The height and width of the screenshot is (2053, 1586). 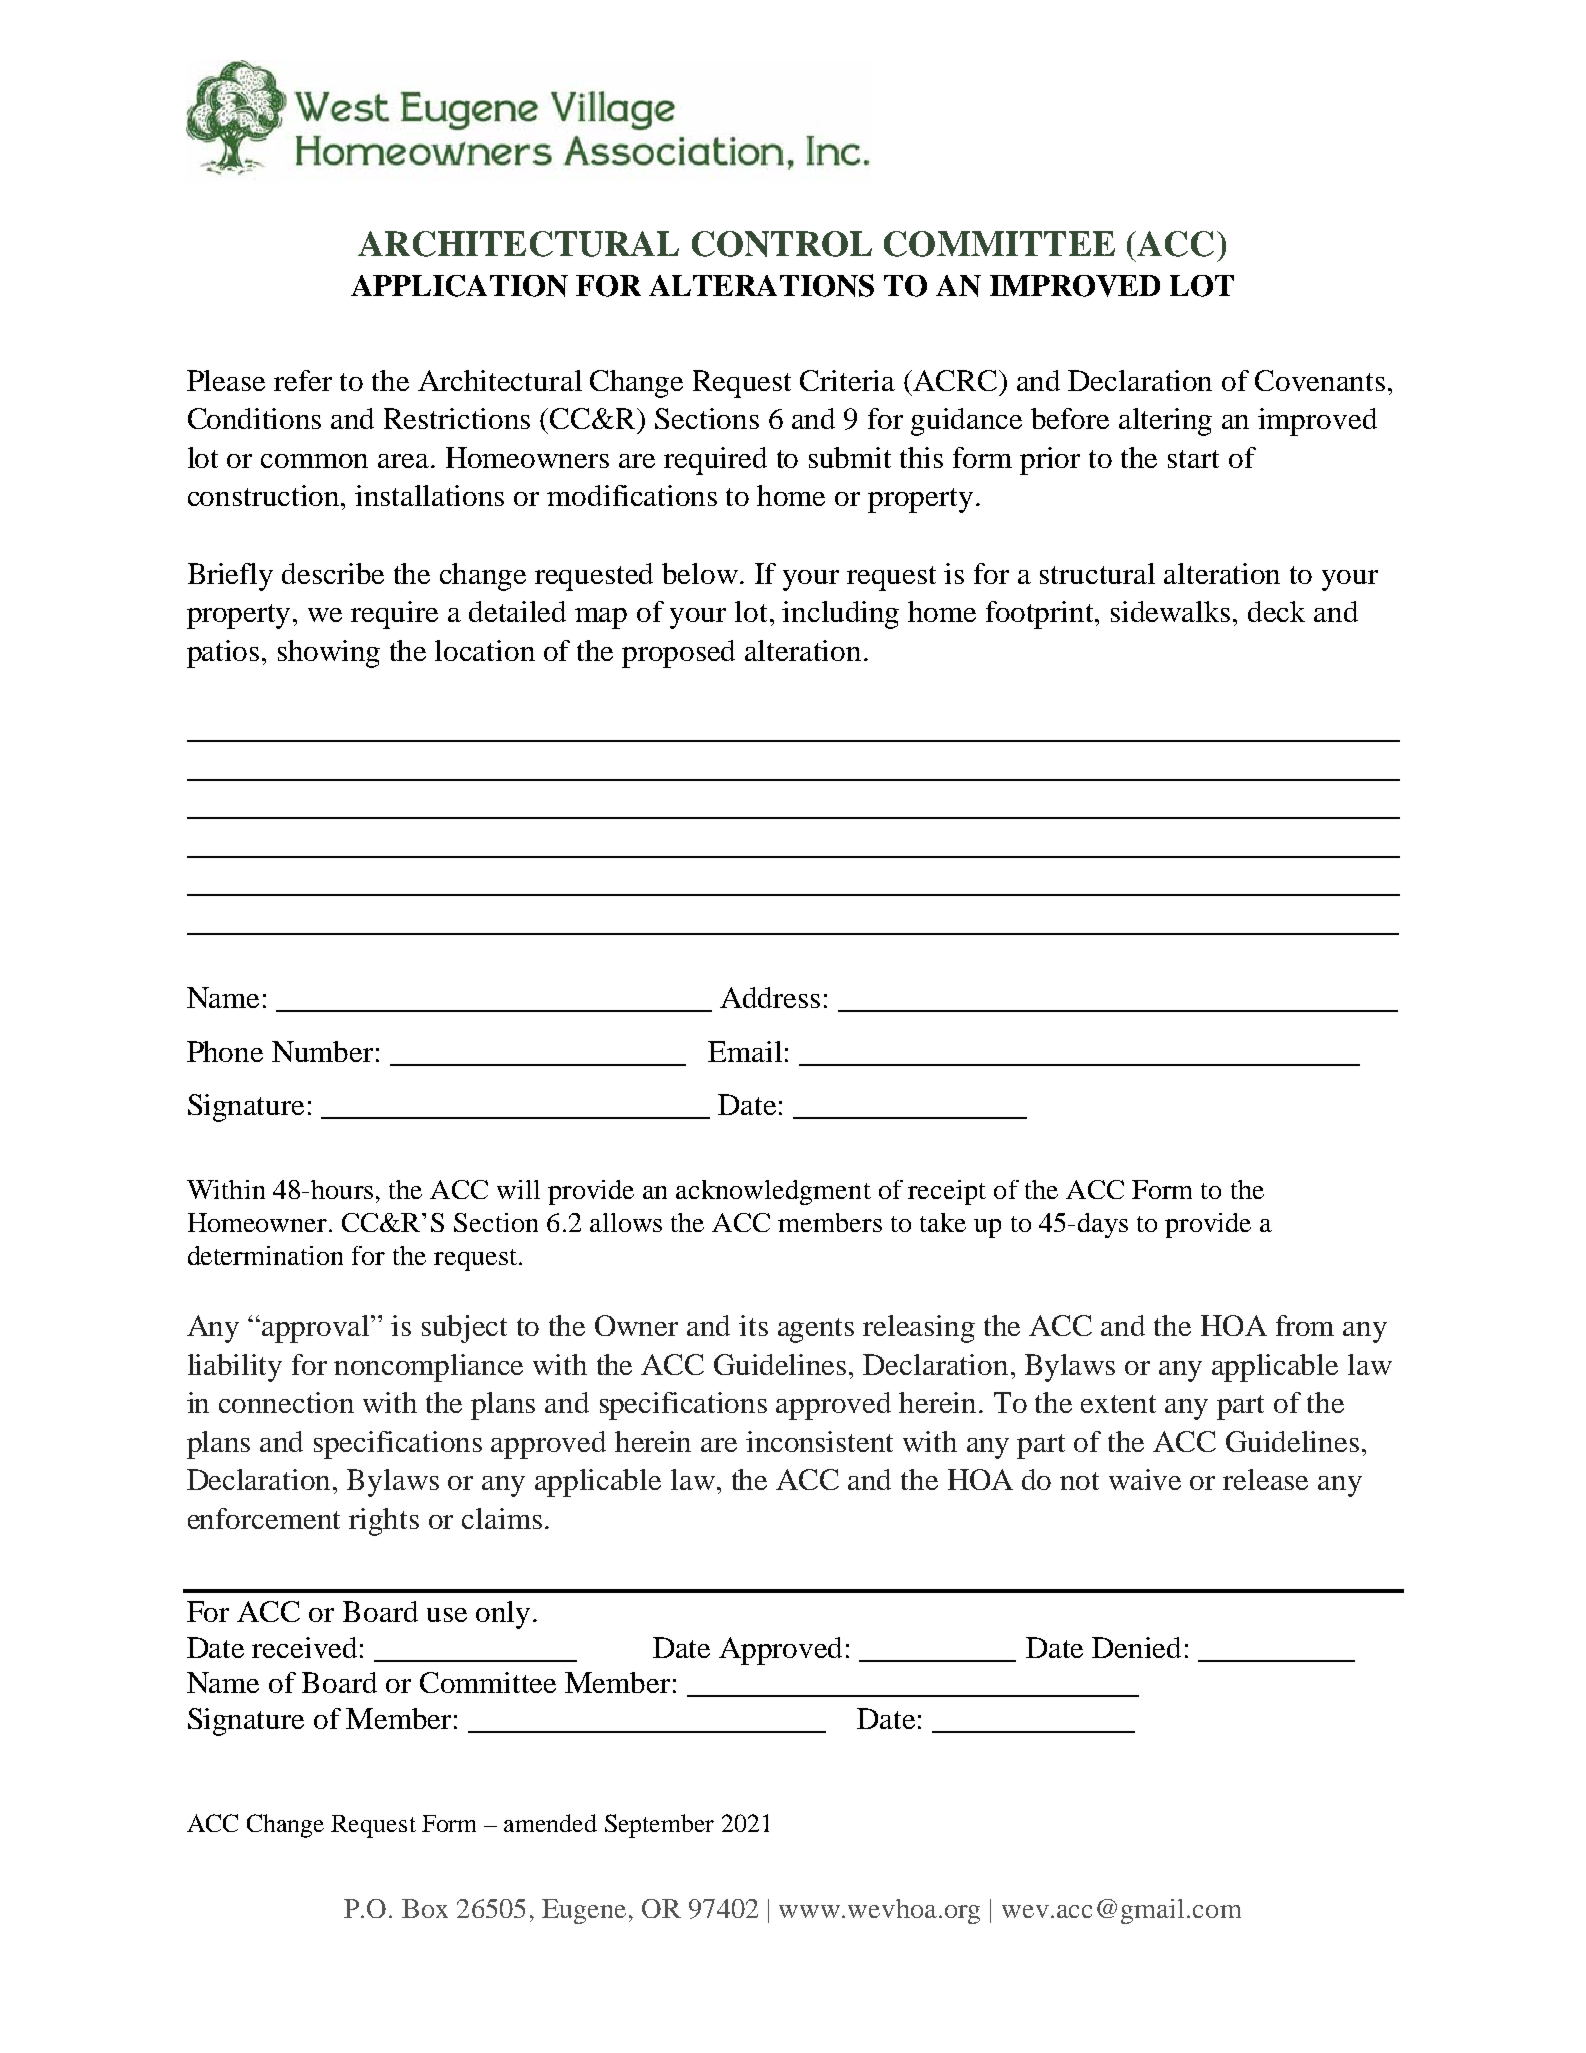 I want to click on CONTROL, so click(x=782, y=244).
